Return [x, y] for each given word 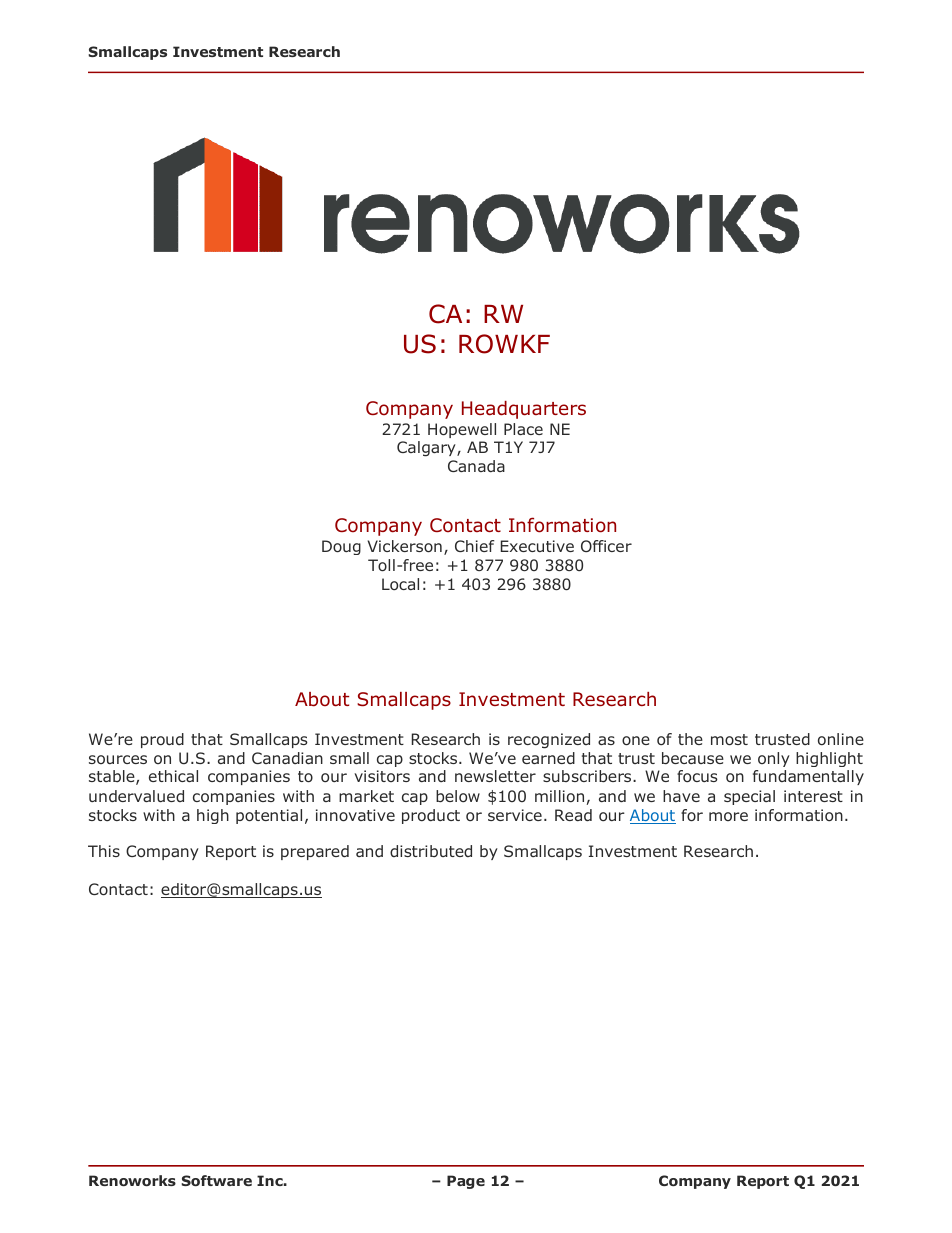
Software [216, 1180]
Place [523, 429]
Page [466, 1182]
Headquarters [524, 410]
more [728, 816]
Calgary [427, 449]
